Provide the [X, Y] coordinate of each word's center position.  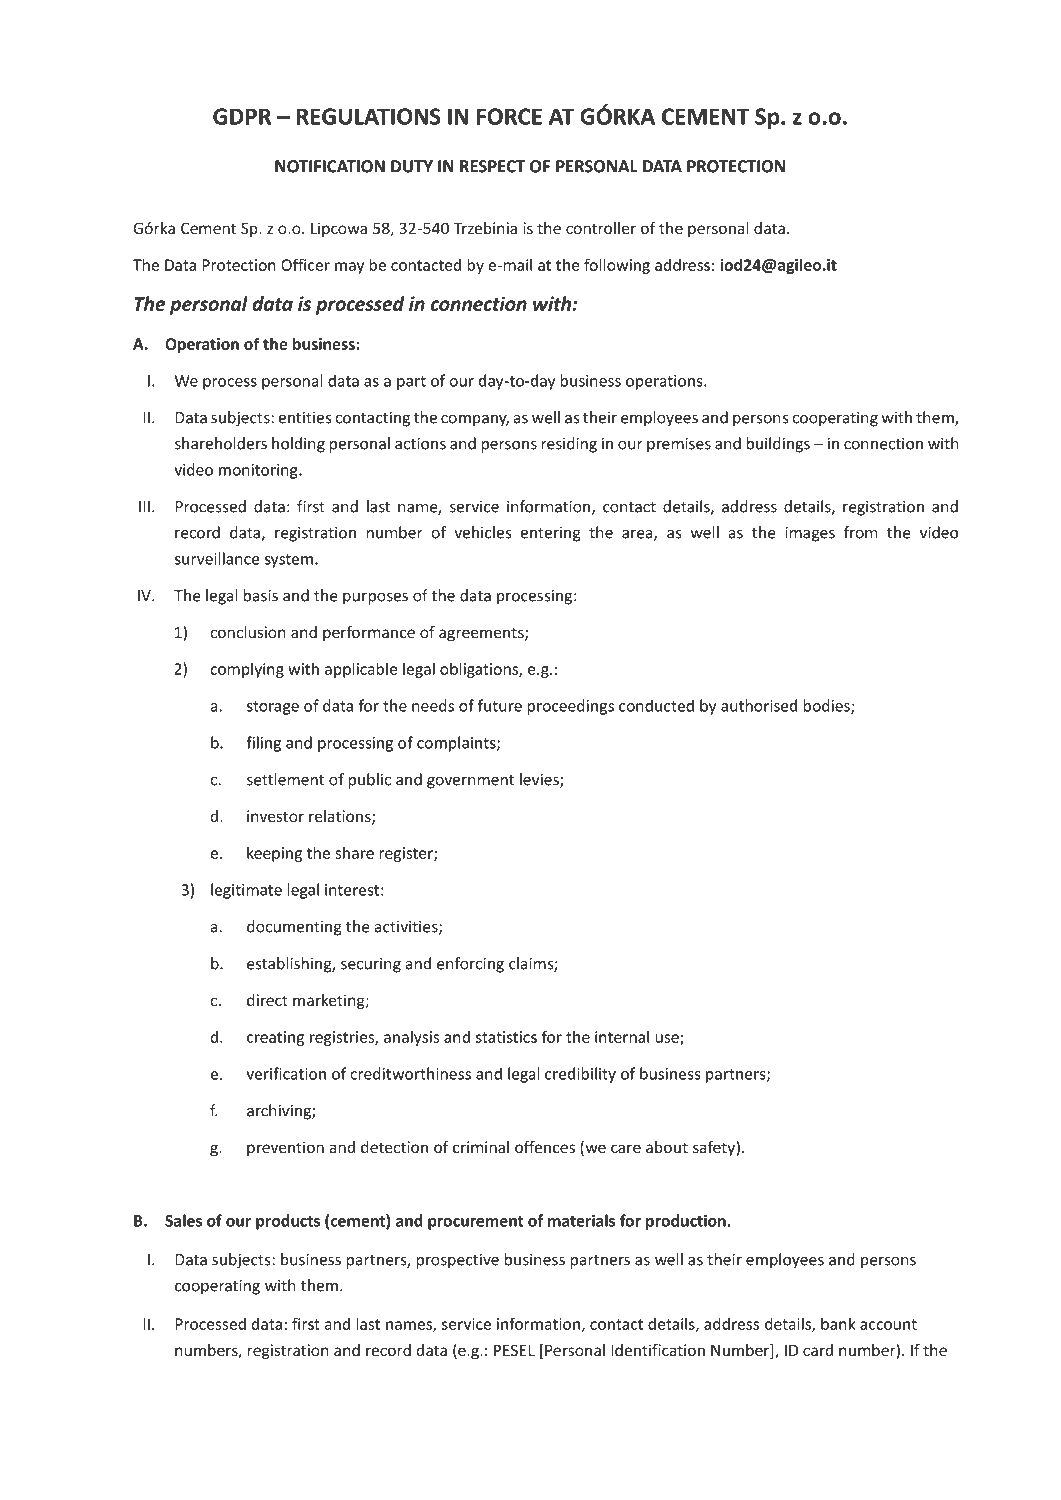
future [500, 705]
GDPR [242, 116]
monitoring [259, 471]
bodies [828, 706]
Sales [183, 1220]
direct [267, 1000]
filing [263, 744]
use [668, 1039]
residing [569, 445]
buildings [778, 445]
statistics [506, 1037]
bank [838, 1323]
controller [601, 228]
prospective [458, 1261]
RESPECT [492, 166]
